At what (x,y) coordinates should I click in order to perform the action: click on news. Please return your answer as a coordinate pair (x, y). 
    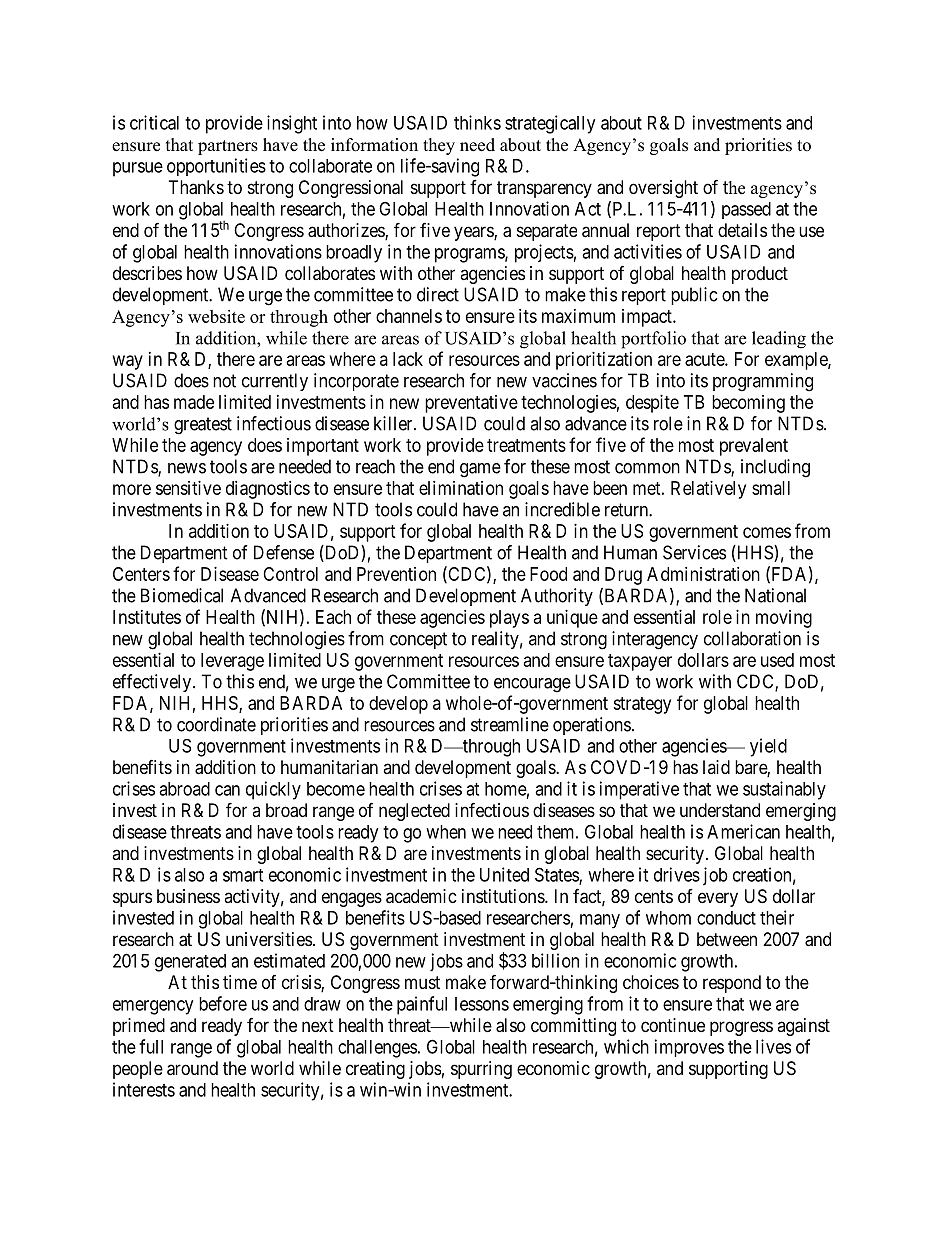
    Looking at the image, I should click on (187, 468).
